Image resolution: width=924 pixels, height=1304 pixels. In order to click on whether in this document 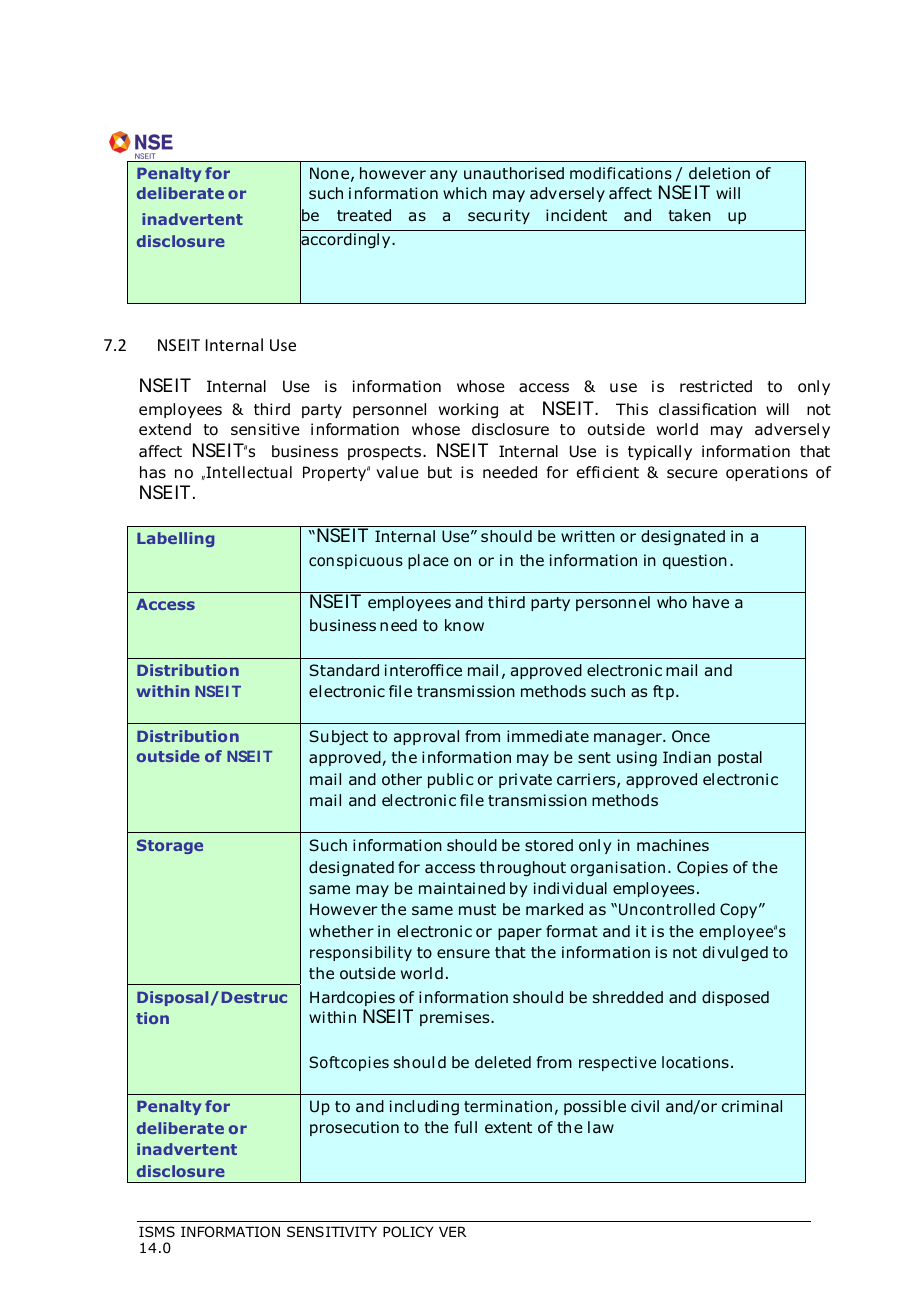, I will do `click(341, 931)`.
